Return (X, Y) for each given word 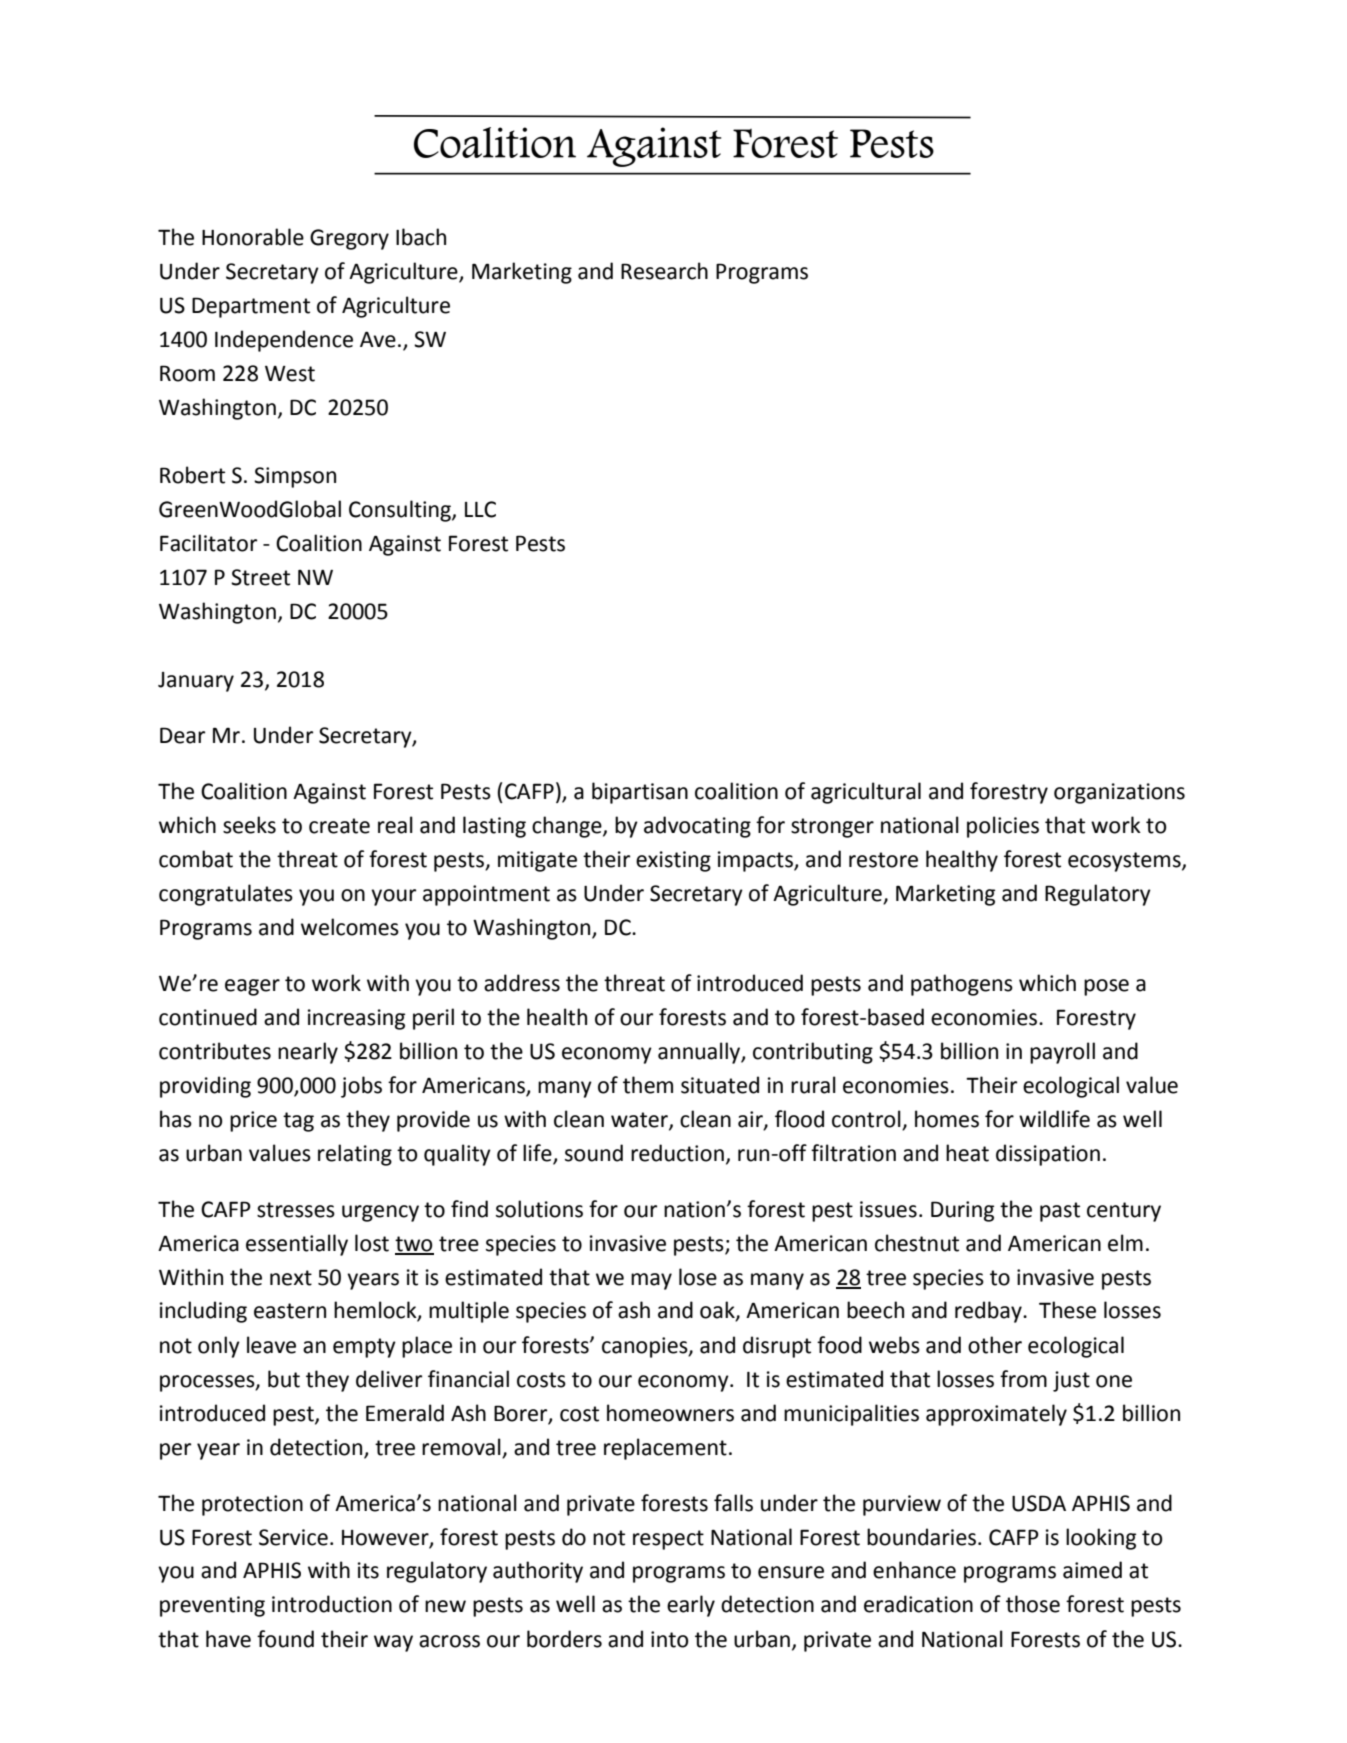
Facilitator (208, 543)
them (648, 1085)
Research (664, 271)
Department (251, 307)
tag (298, 1122)
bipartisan (640, 793)
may (651, 1281)
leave (271, 1345)
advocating (697, 827)
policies (1003, 827)
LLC (480, 509)
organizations (1119, 793)
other (995, 1345)
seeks (249, 825)
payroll (1062, 1053)
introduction (332, 1604)
